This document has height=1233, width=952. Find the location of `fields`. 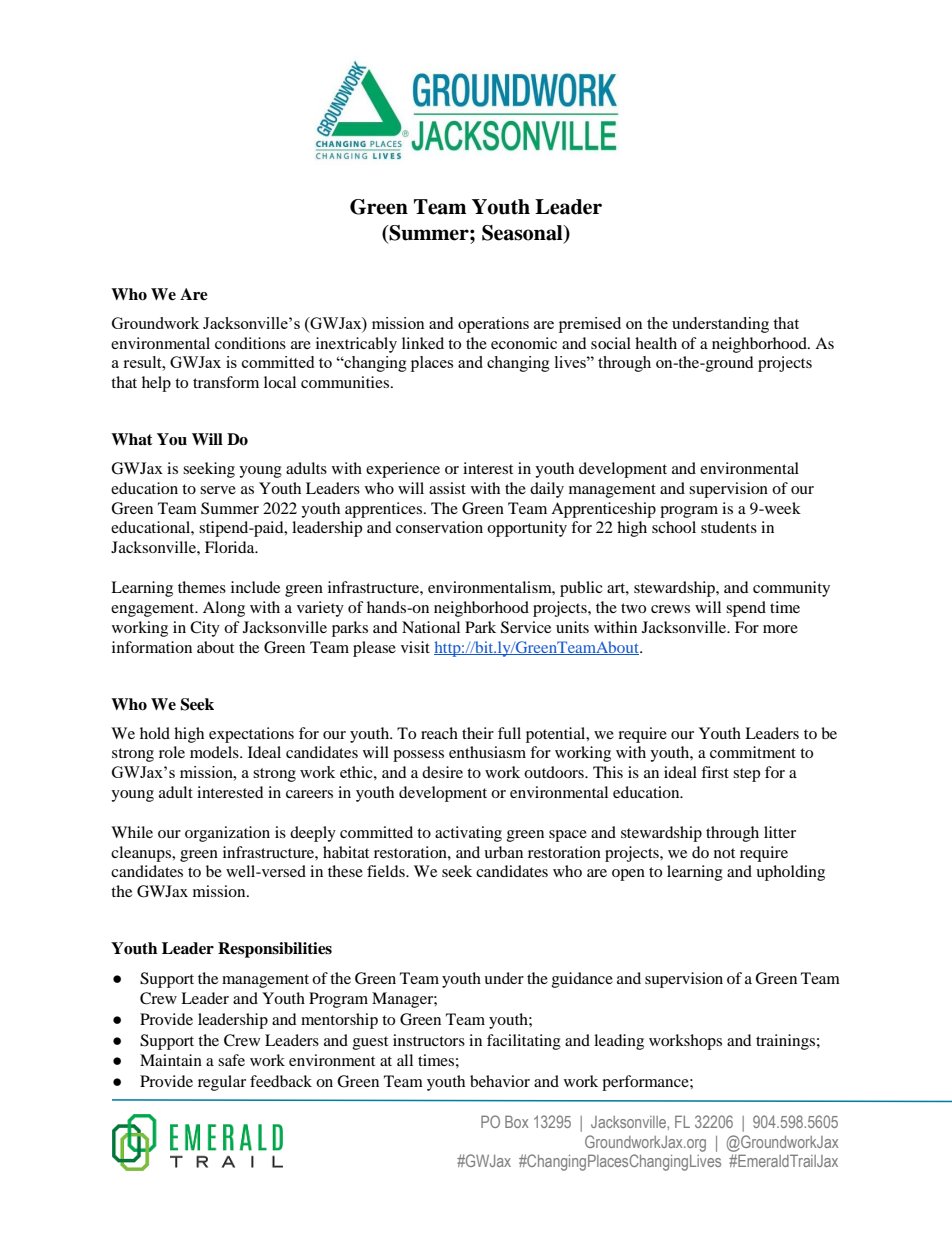

fields is located at coordinates (387, 871).
